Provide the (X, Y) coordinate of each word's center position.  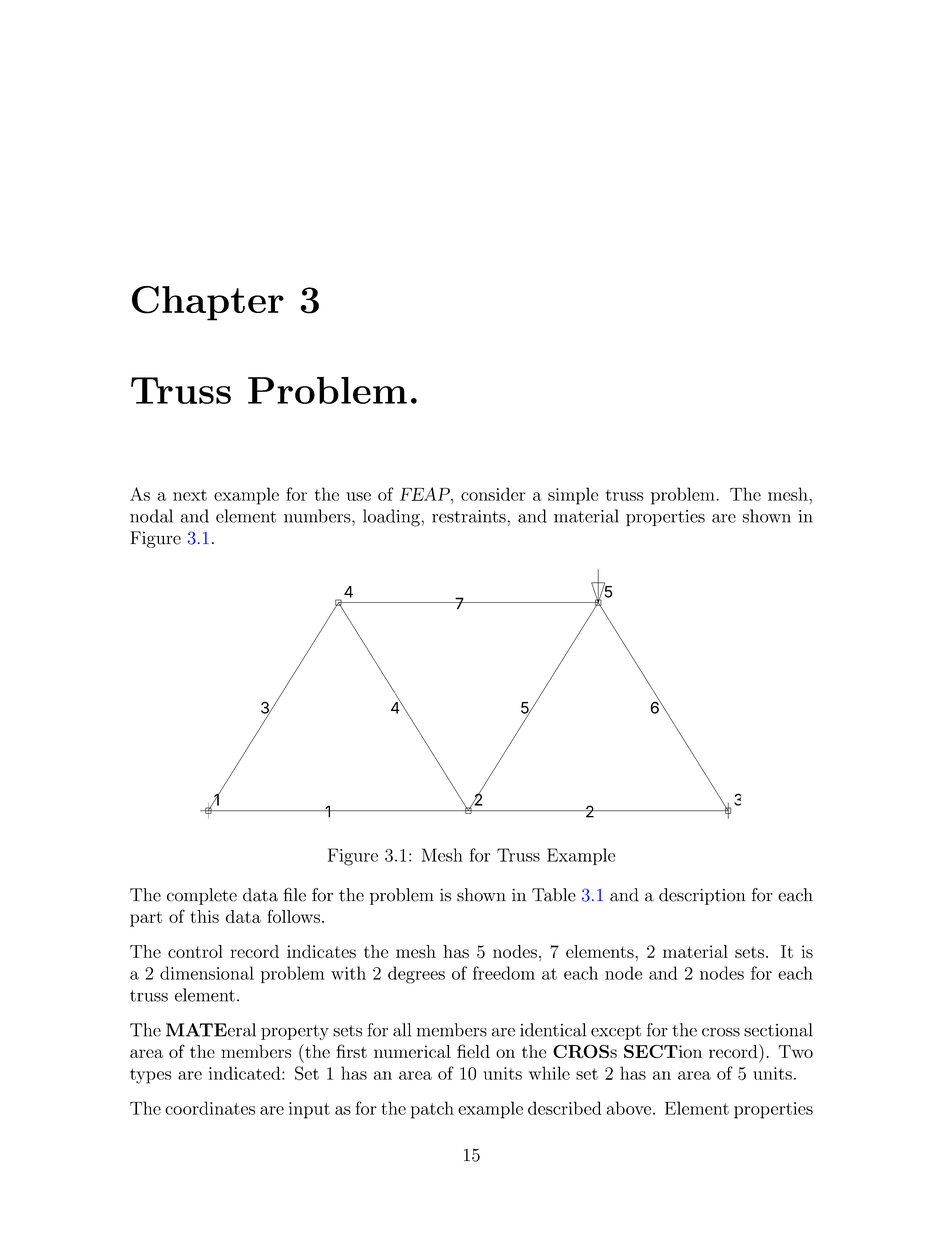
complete (202, 896)
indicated (246, 1073)
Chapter (208, 303)
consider (493, 494)
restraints (470, 516)
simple (573, 496)
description (702, 896)
